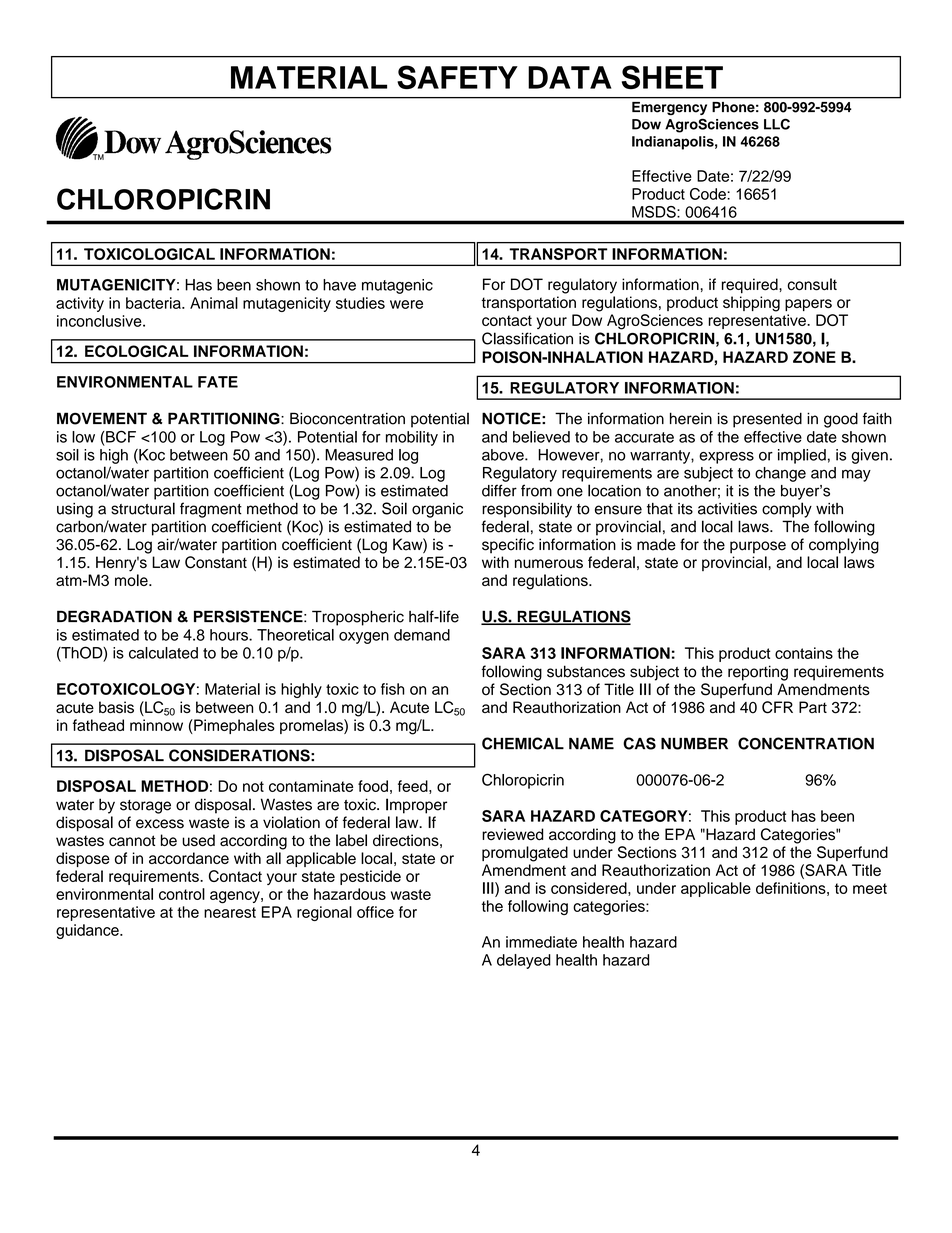 The width and height of the screenshot is (952, 1233). I want to click on FATE, so click(218, 382).
